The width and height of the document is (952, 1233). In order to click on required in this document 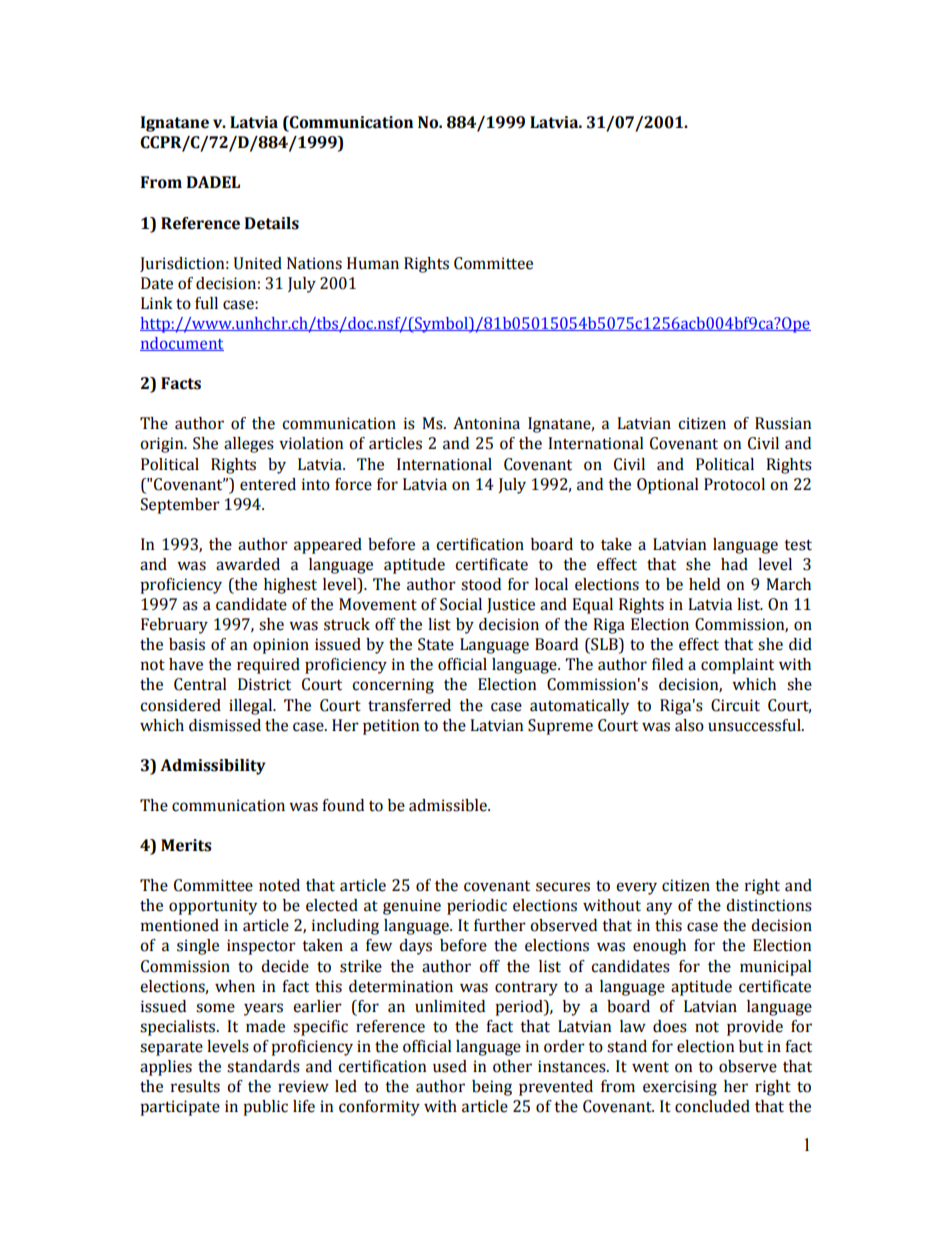, I will do `click(268, 666)`.
